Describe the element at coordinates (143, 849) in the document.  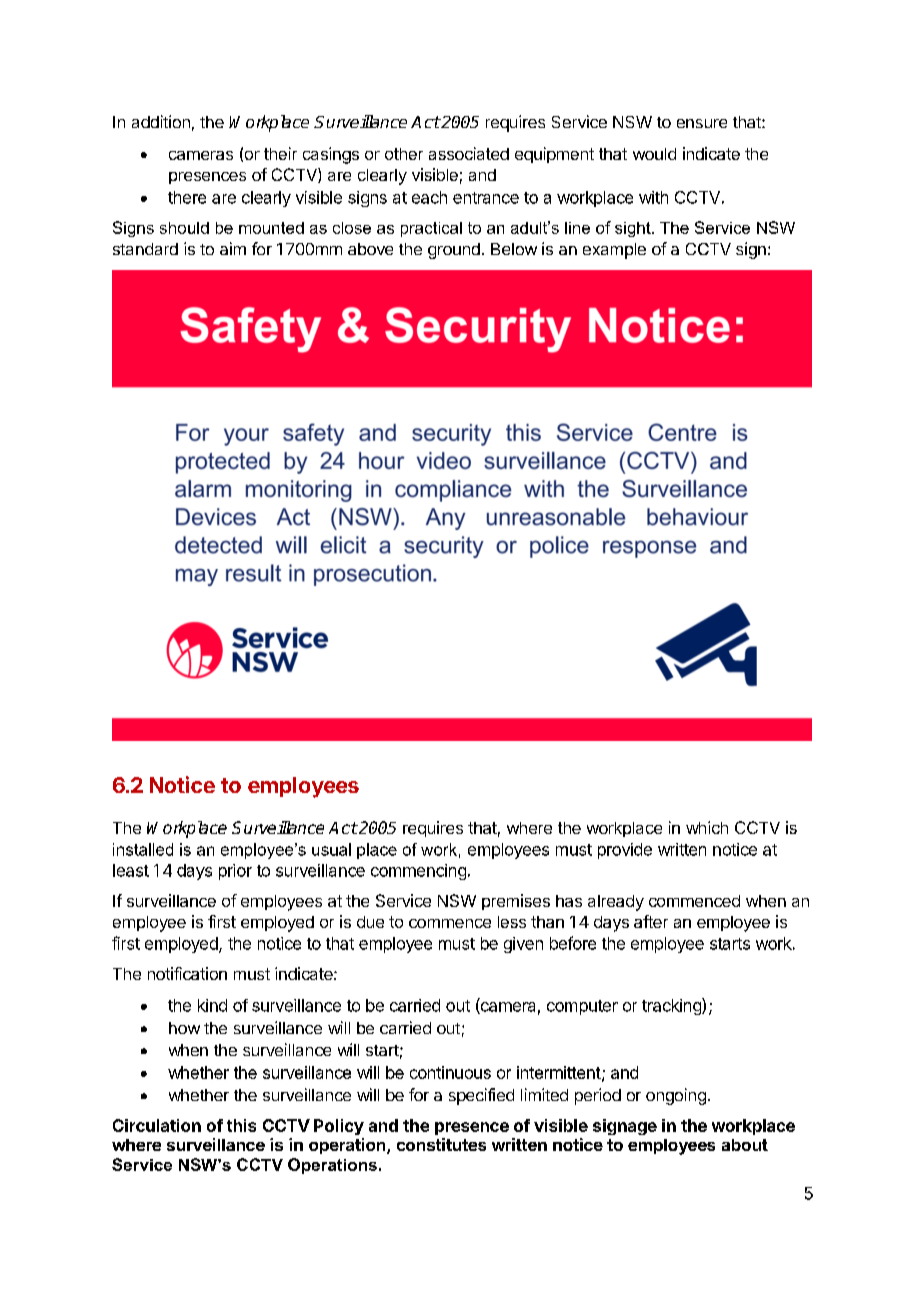
I see `installed` at that location.
